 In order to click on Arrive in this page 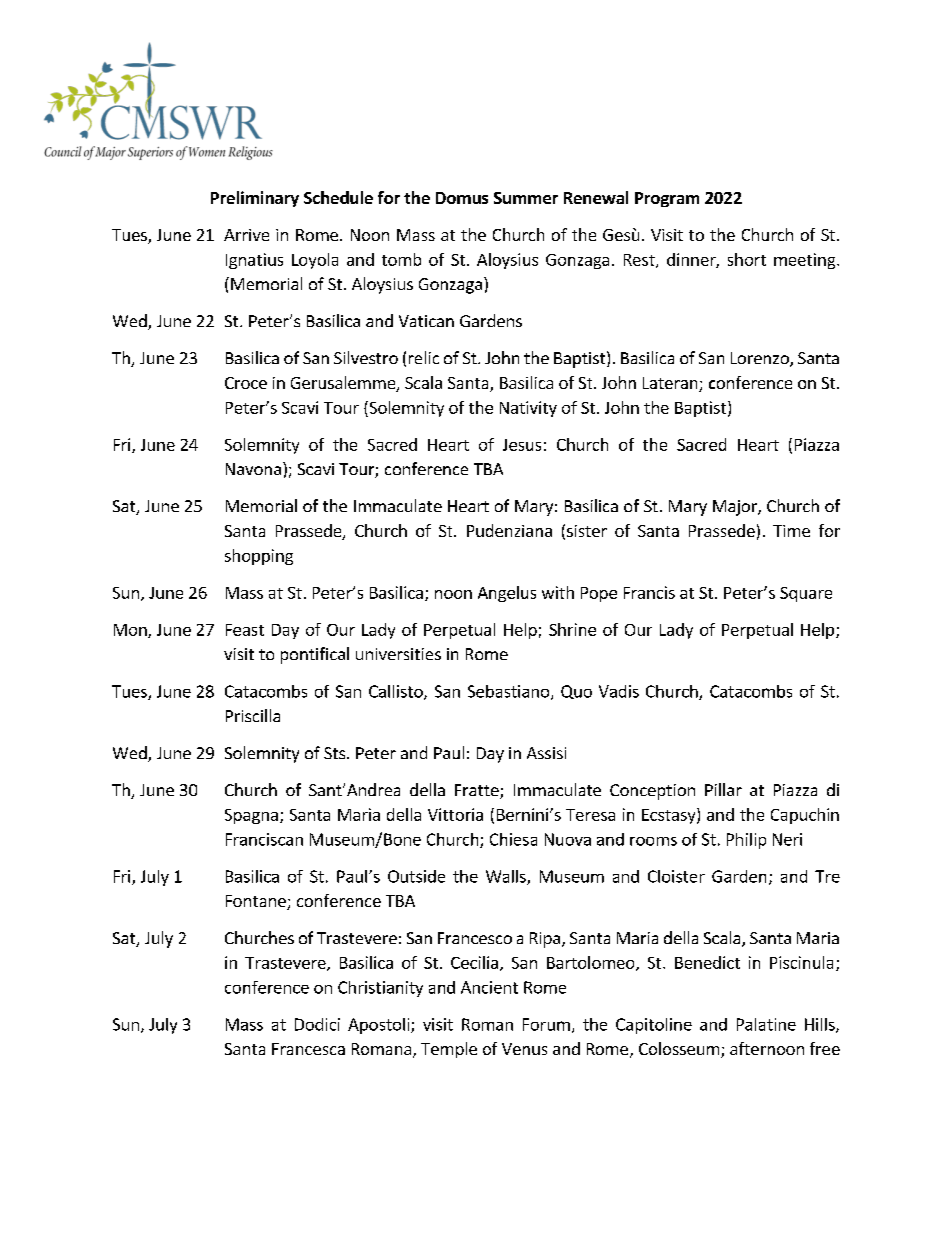, I will do `click(246, 235)`.
